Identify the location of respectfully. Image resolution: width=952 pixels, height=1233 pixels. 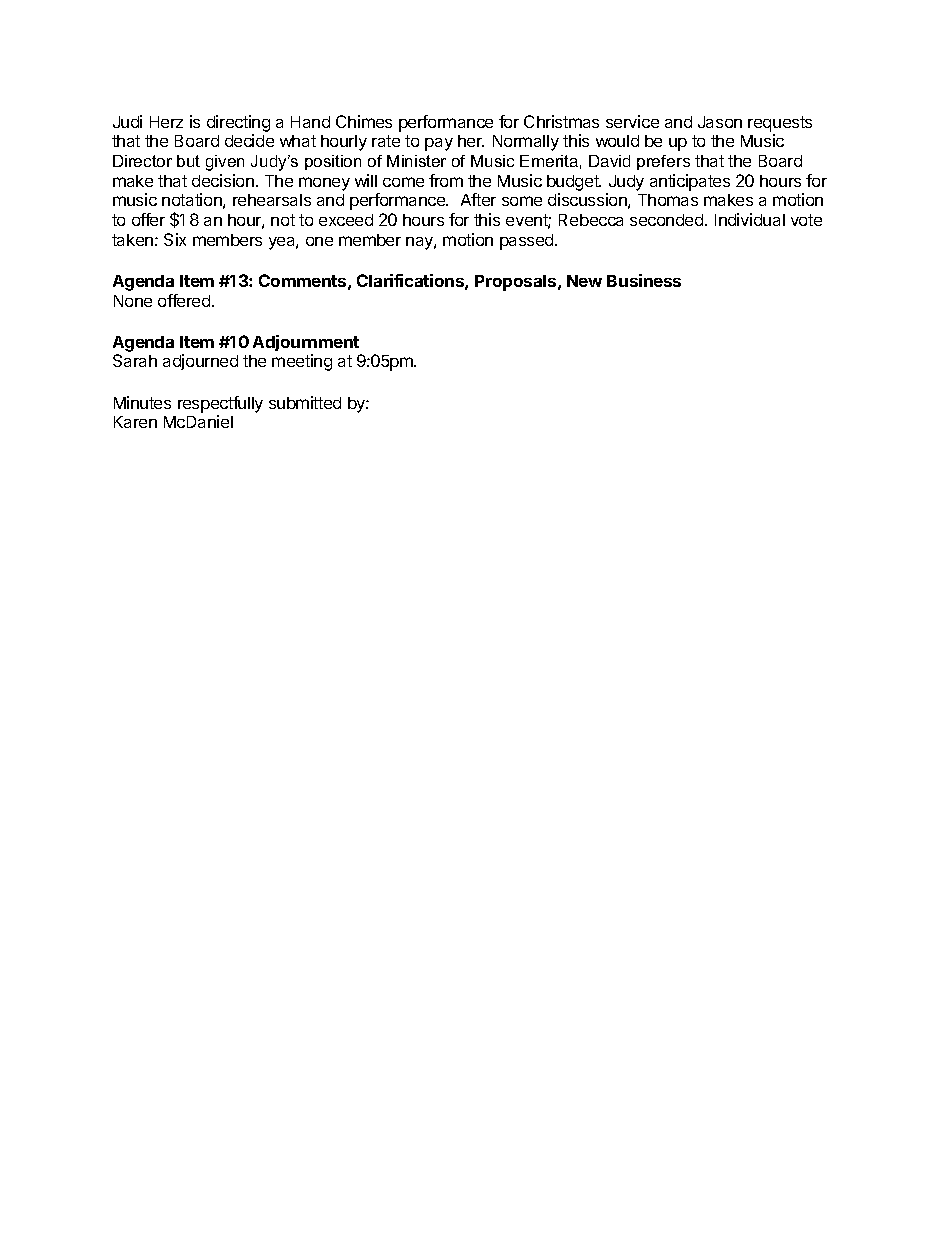
(220, 404).
